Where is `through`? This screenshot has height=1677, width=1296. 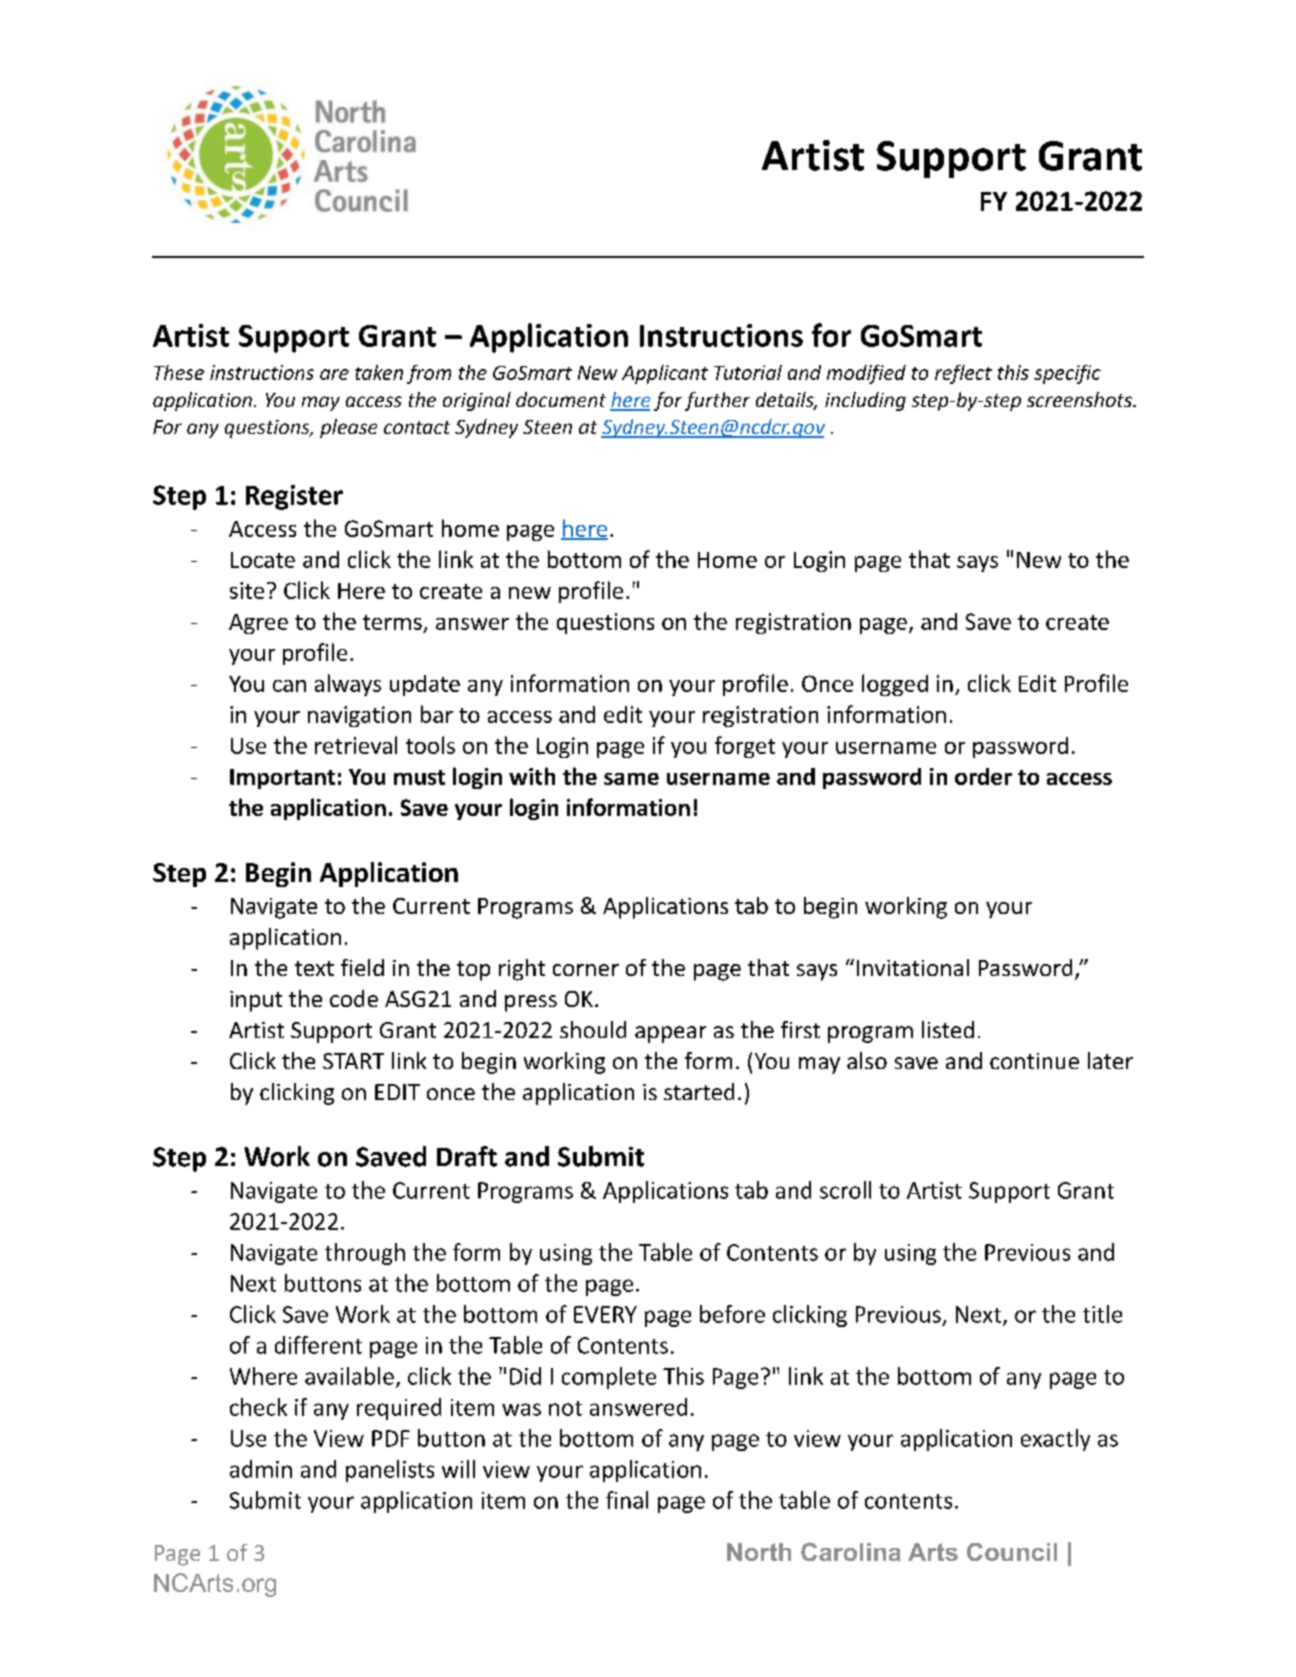 through is located at coordinates (365, 1254).
